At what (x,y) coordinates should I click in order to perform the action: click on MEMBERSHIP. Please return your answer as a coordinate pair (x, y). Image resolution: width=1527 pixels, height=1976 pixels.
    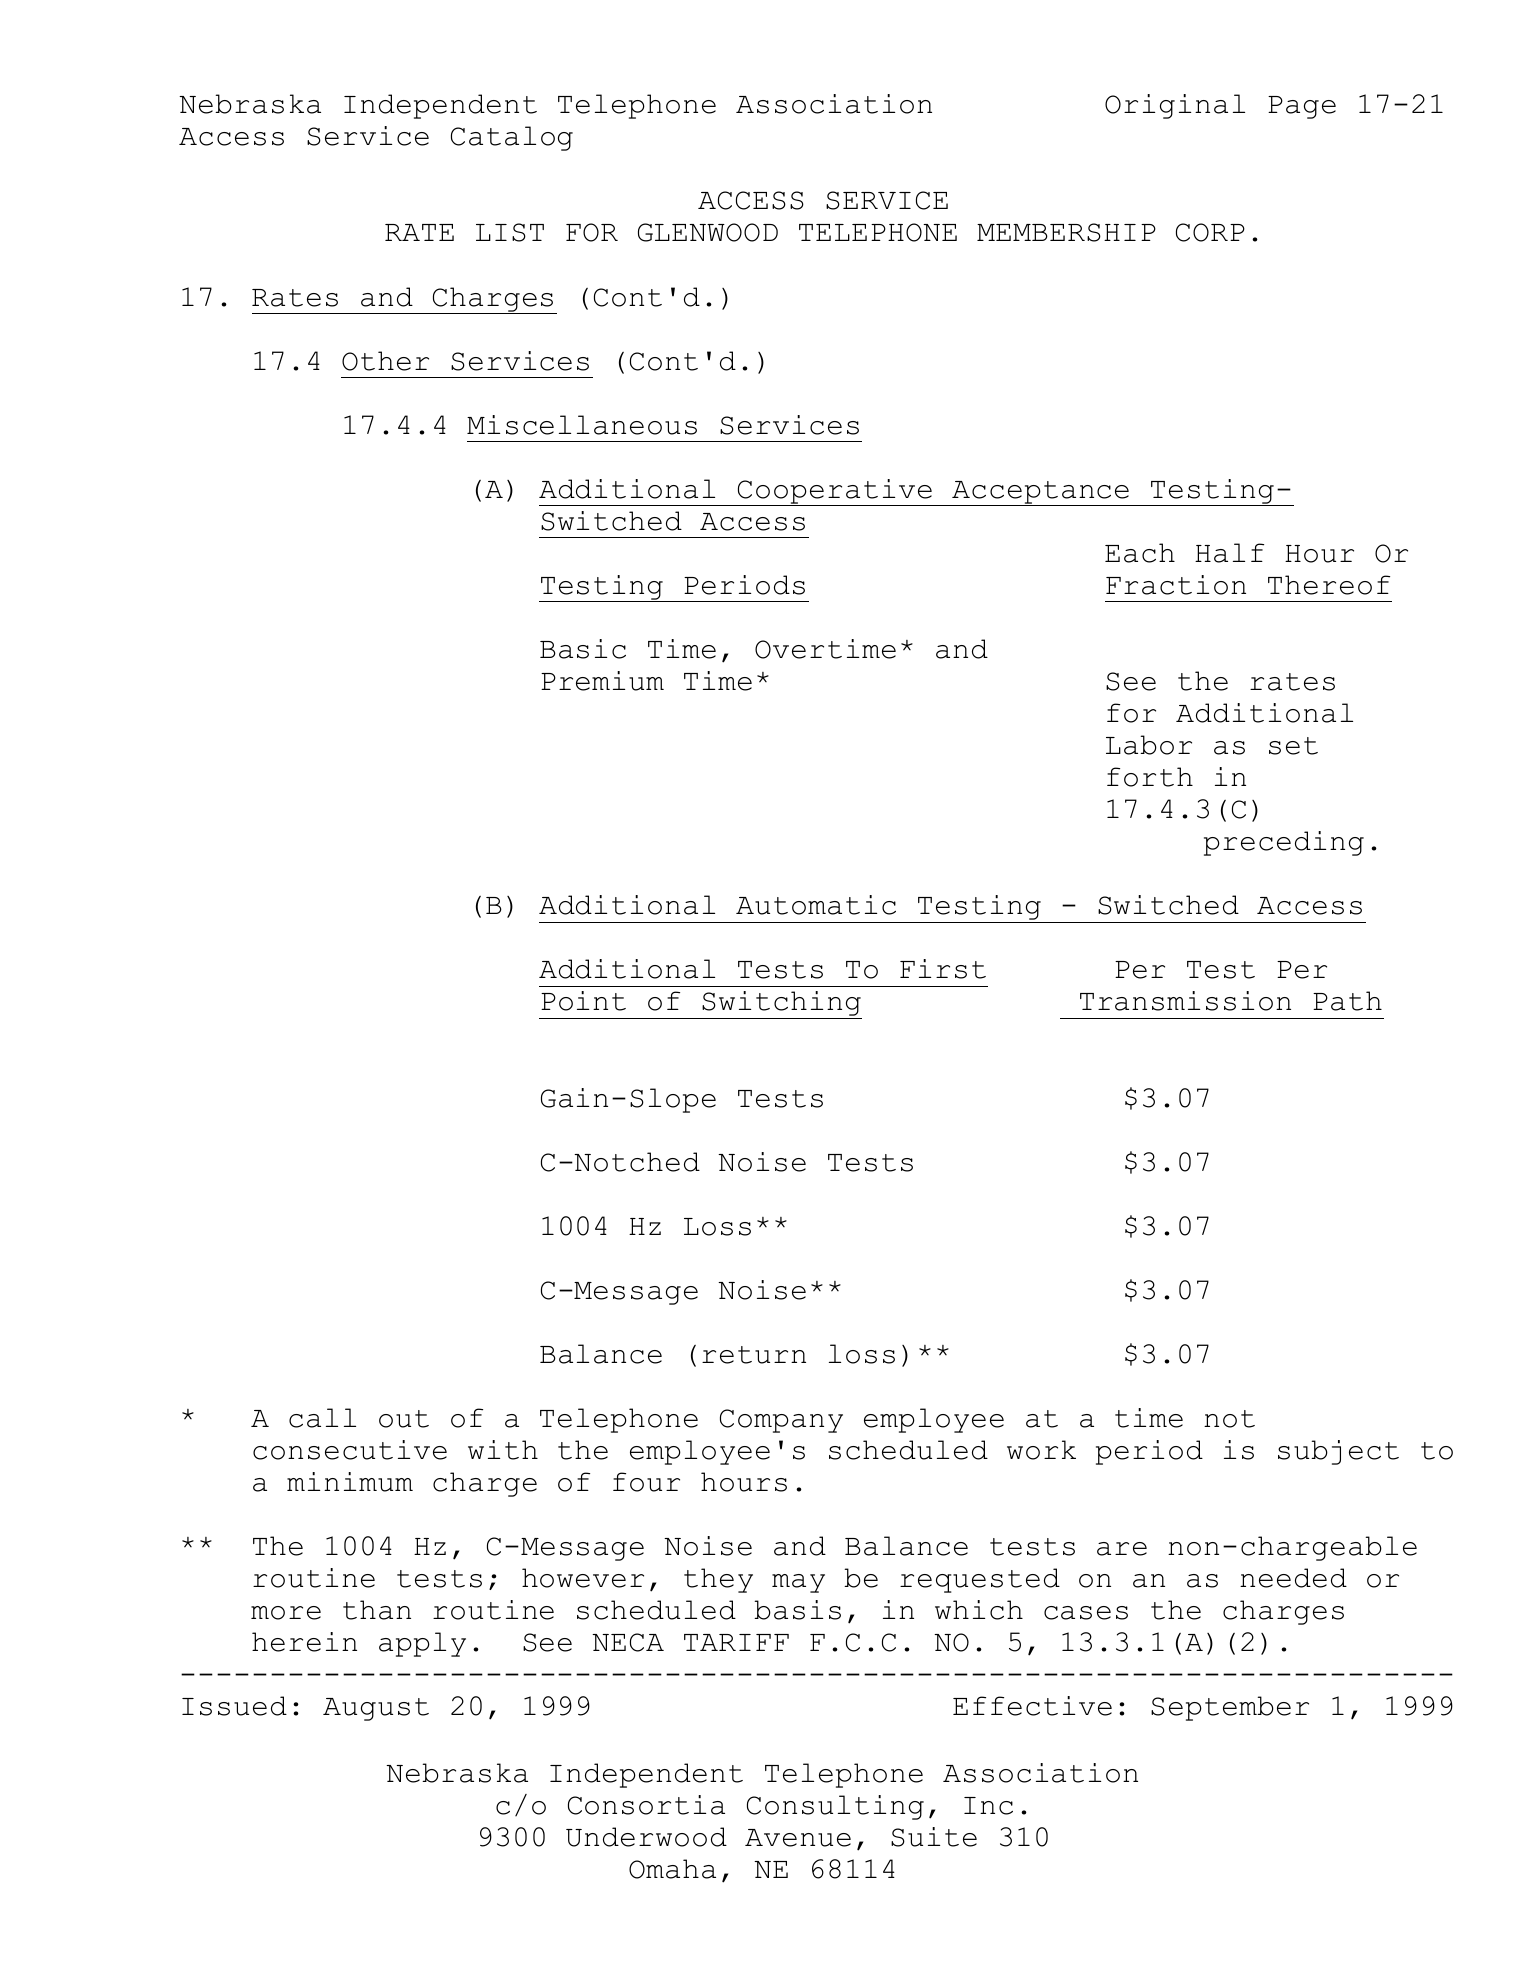
    Looking at the image, I should click on (1066, 232).
